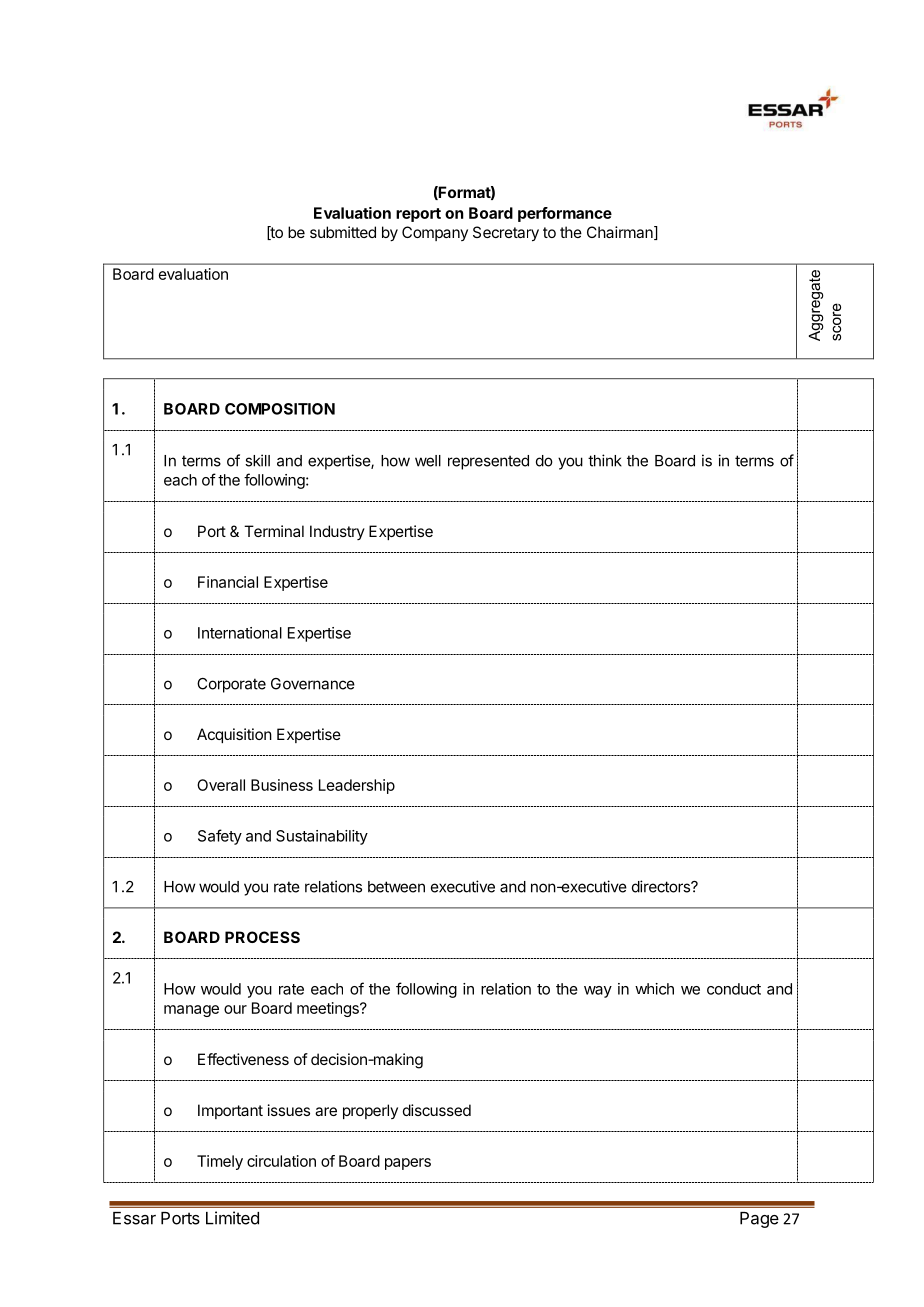 This screenshot has width=924, height=1307. Describe the element at coordinates (654, 989) in the screenshot. I see `which` at that location.
